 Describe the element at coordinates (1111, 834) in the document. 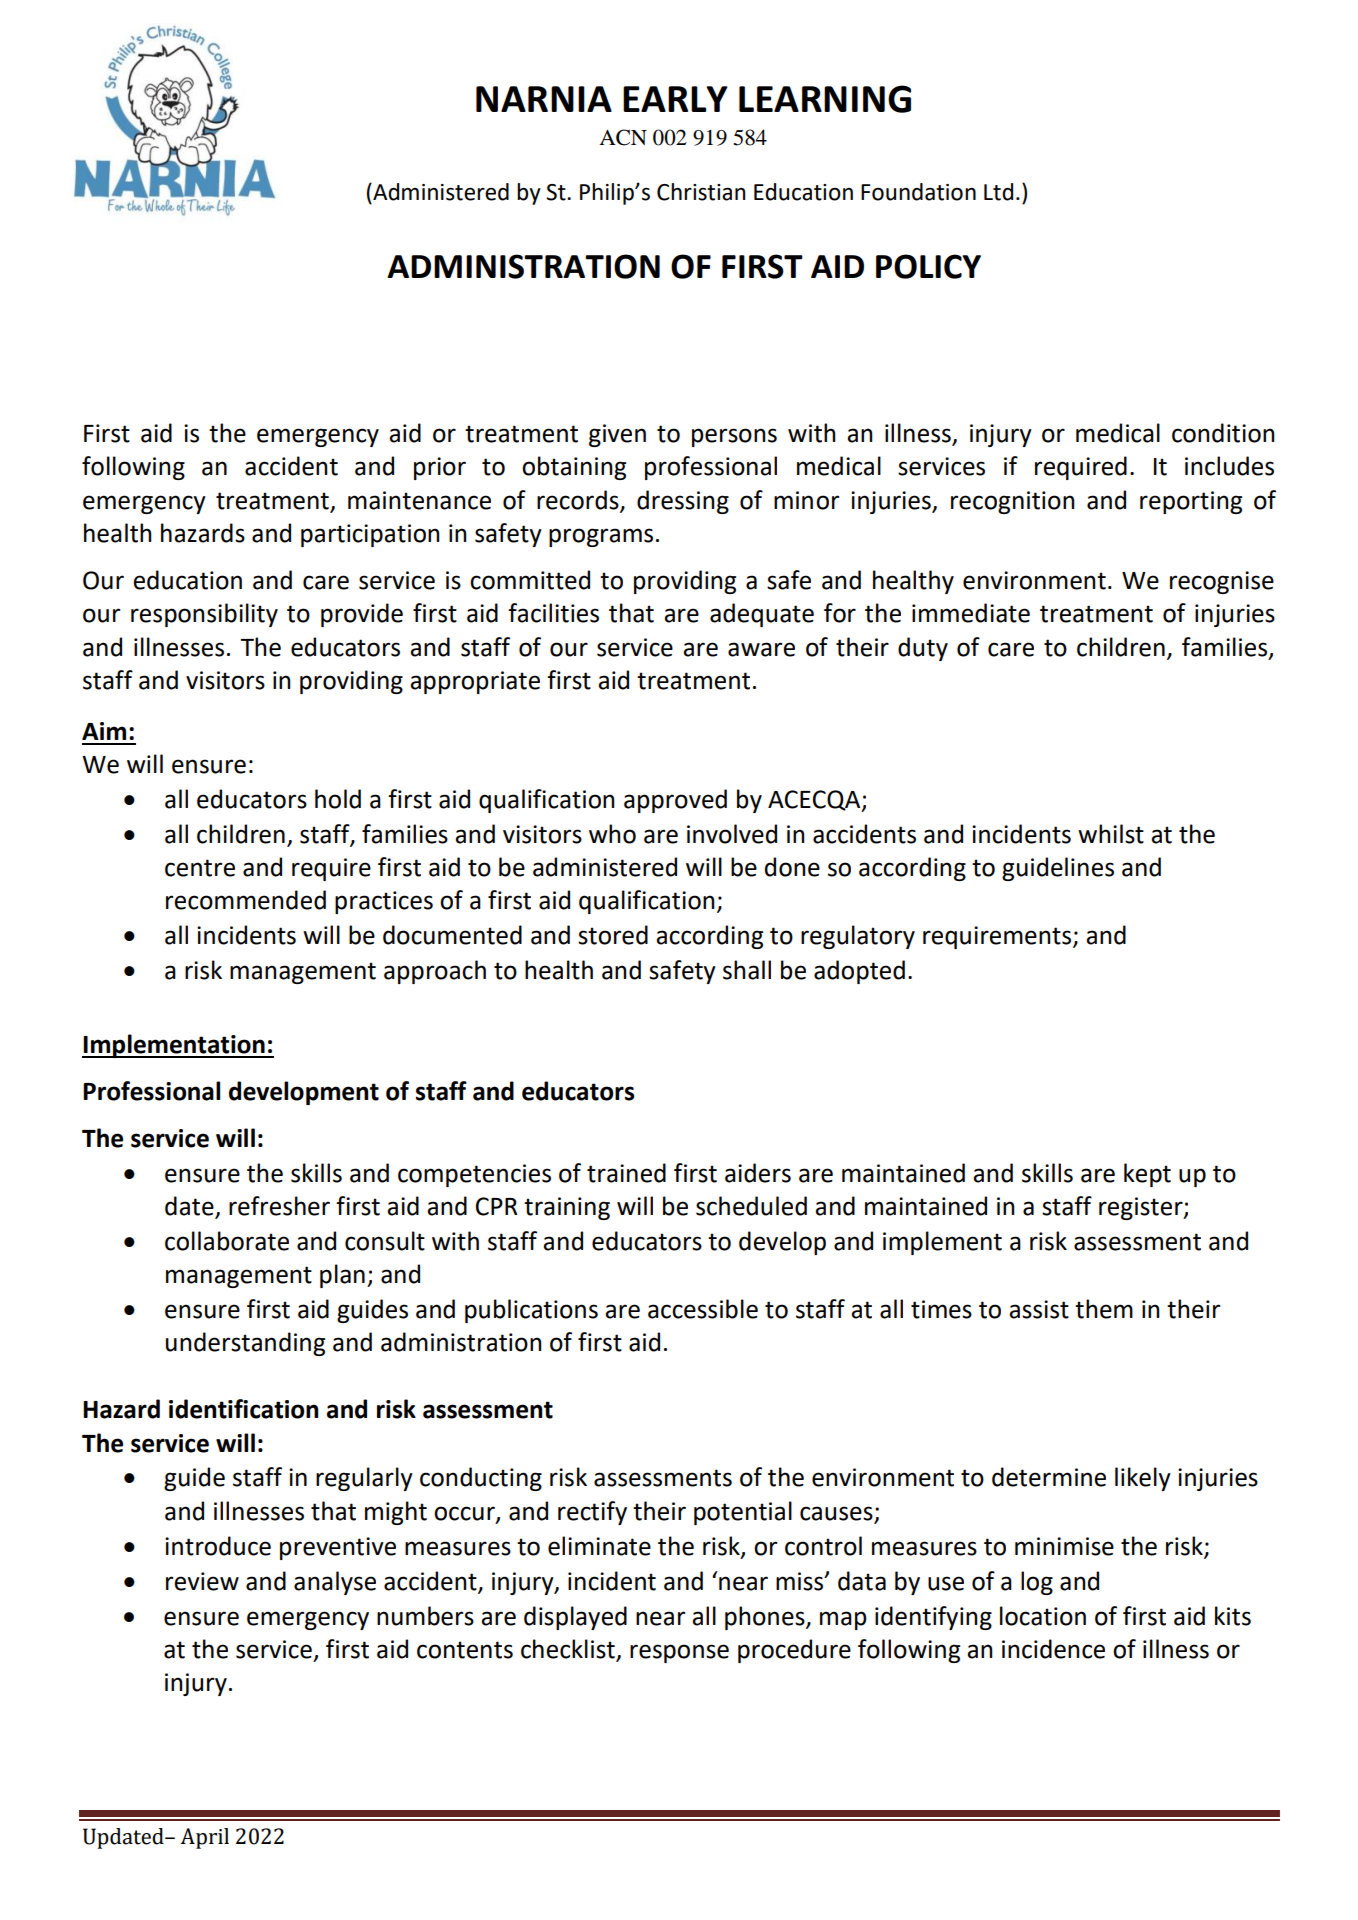

I see `whilst` at that location.
